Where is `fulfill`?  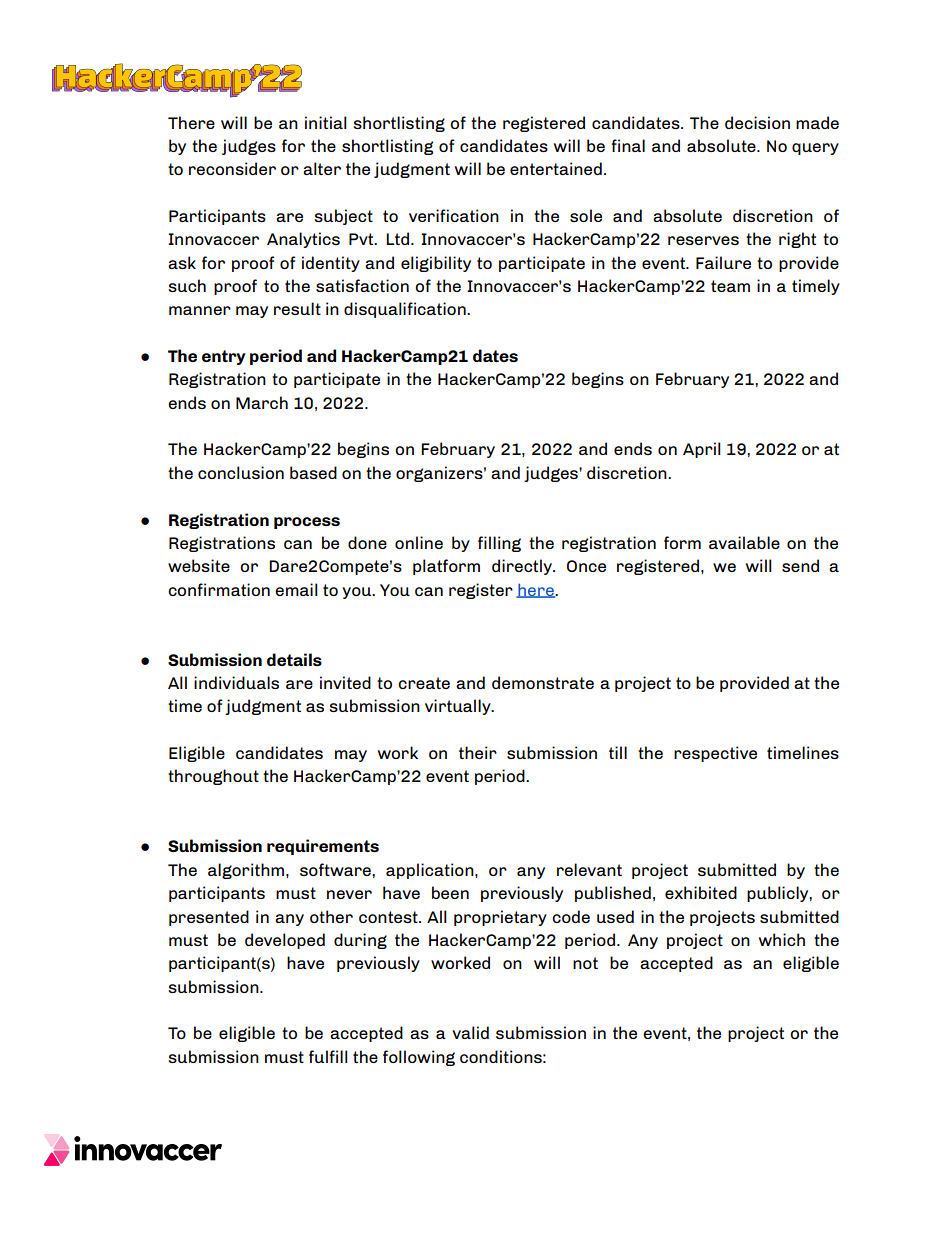 fulfill is located at coordinates (328, 1056).
